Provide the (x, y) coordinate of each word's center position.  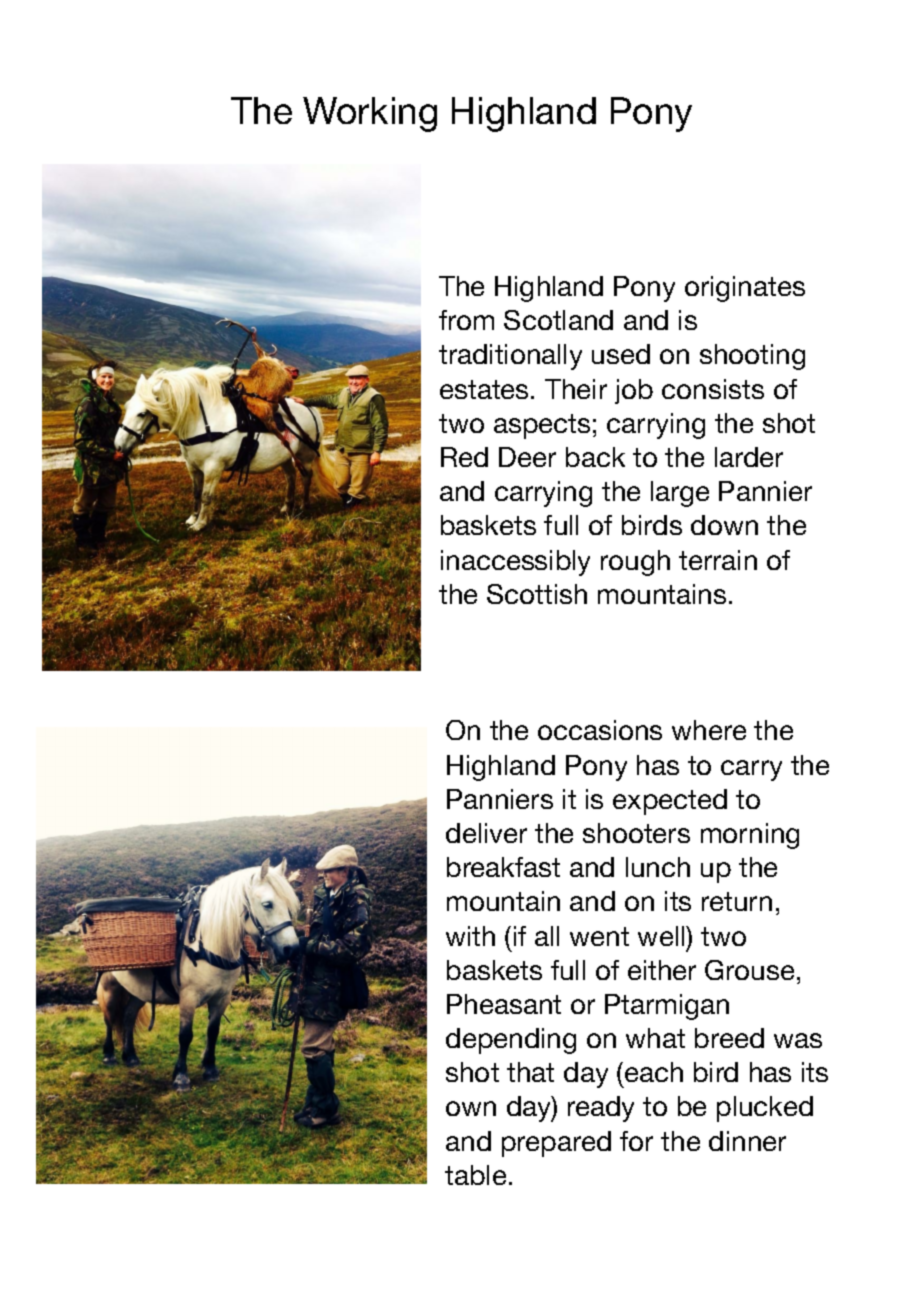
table (475, 1175)
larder (749, 457)
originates (745, 289)
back (595, 457)
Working (370, 114)
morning (750, 836)
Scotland (558, 320)
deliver (486, 833)
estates (484, 389)
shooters (636, 833)
